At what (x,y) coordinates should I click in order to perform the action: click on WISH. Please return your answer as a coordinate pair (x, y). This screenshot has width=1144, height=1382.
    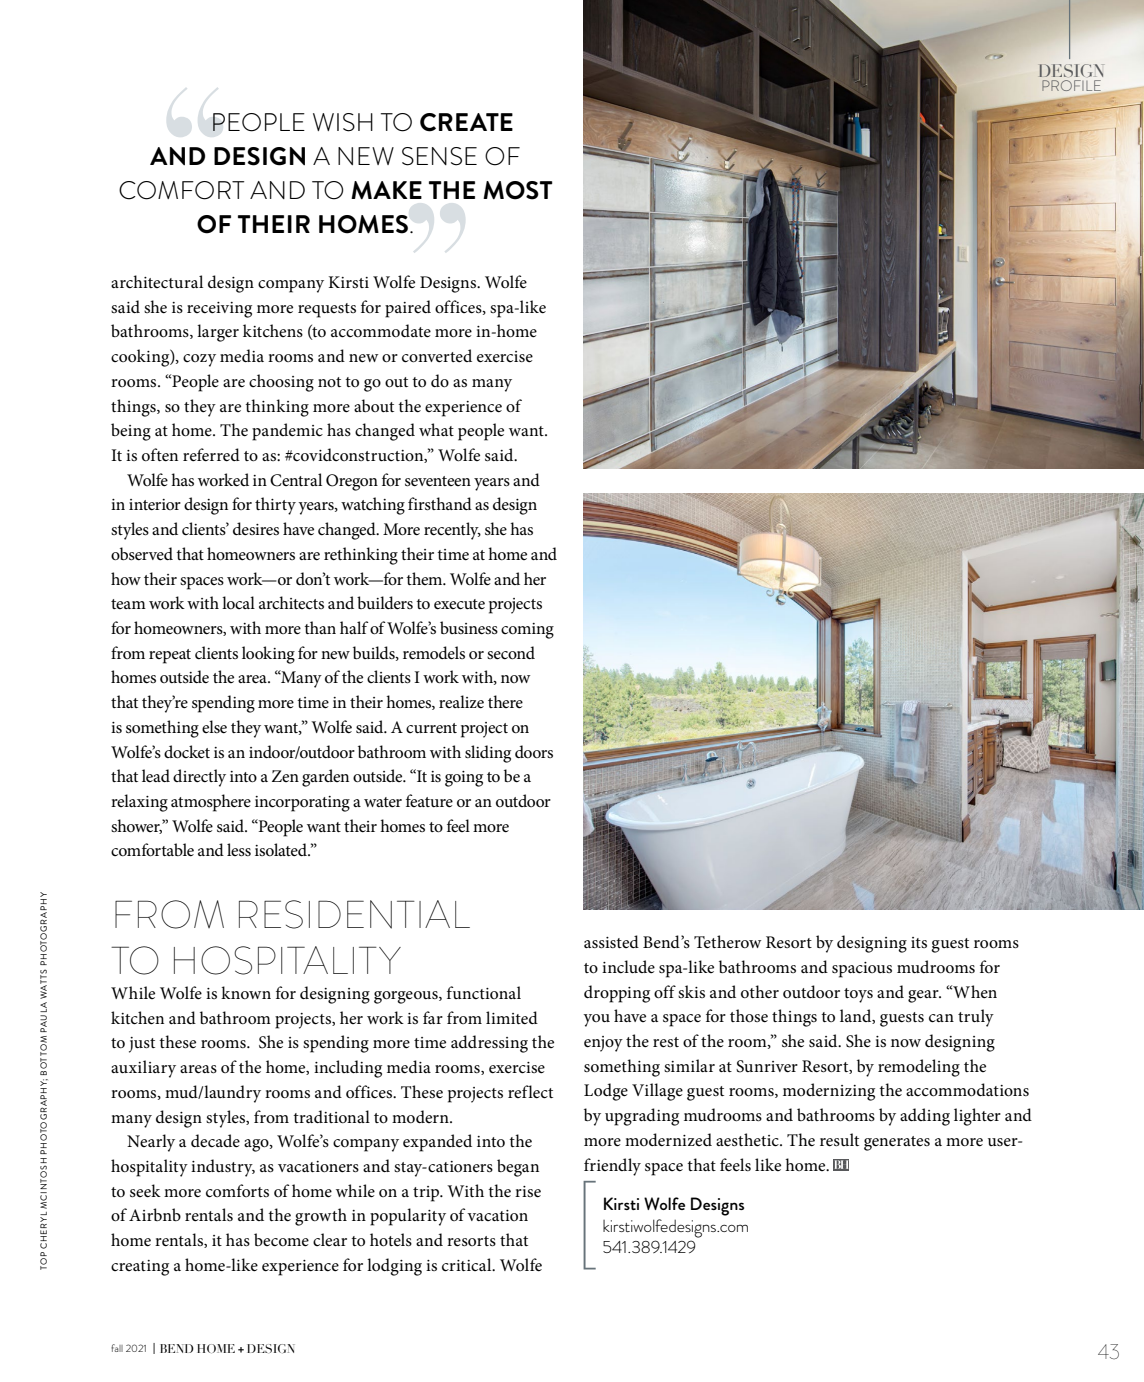
    Looking at the image, I should click on (343, 122).
